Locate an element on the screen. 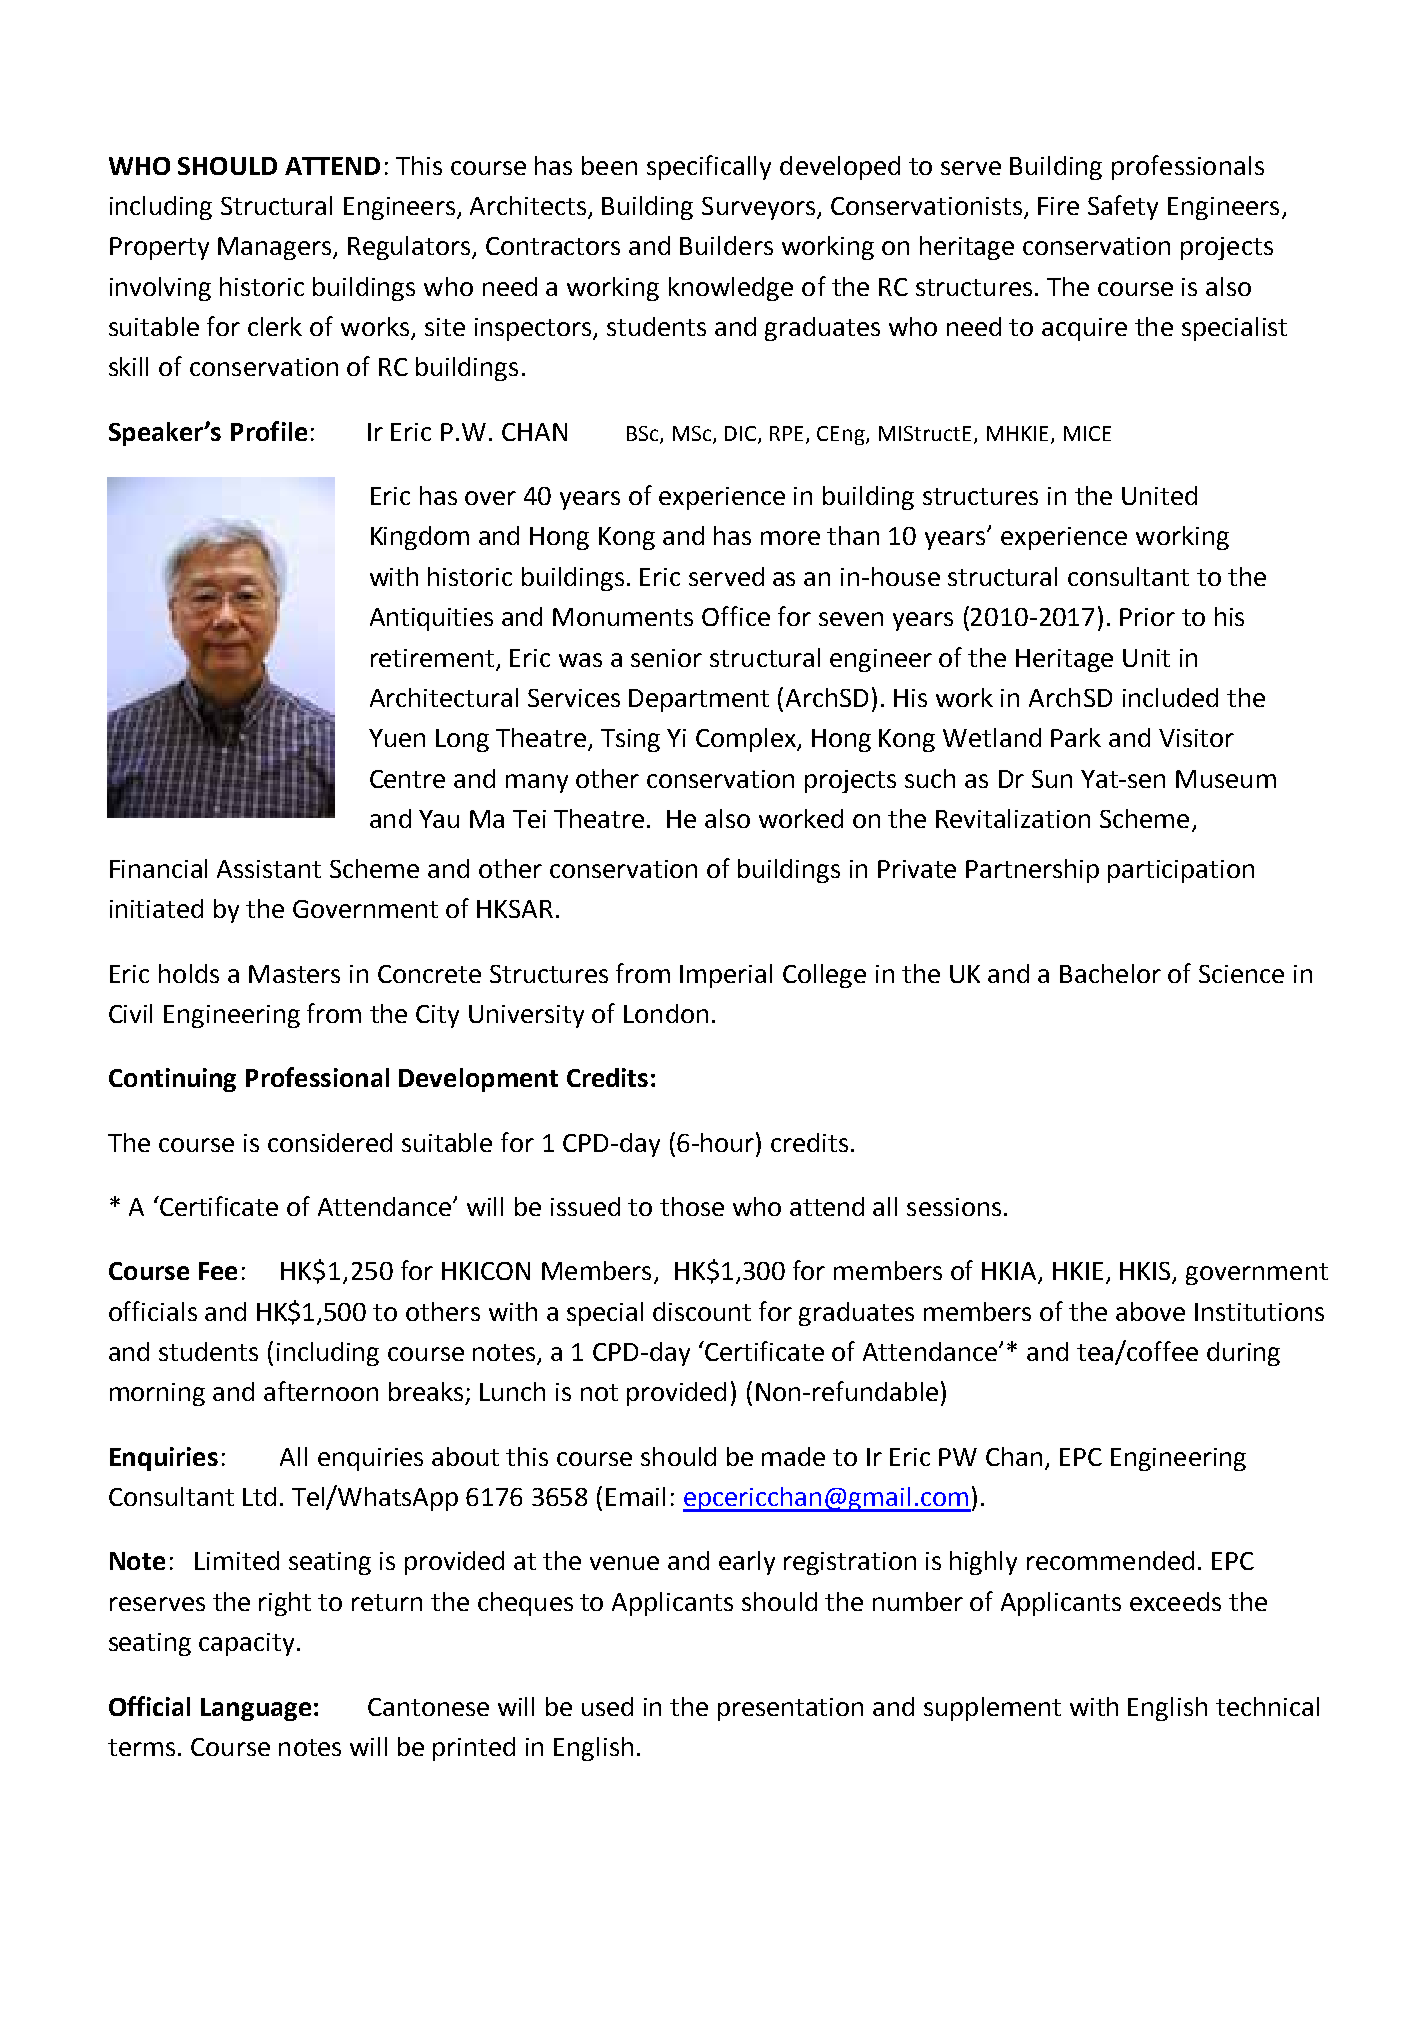  Bachelor is located at coordinates (1110, 973).
